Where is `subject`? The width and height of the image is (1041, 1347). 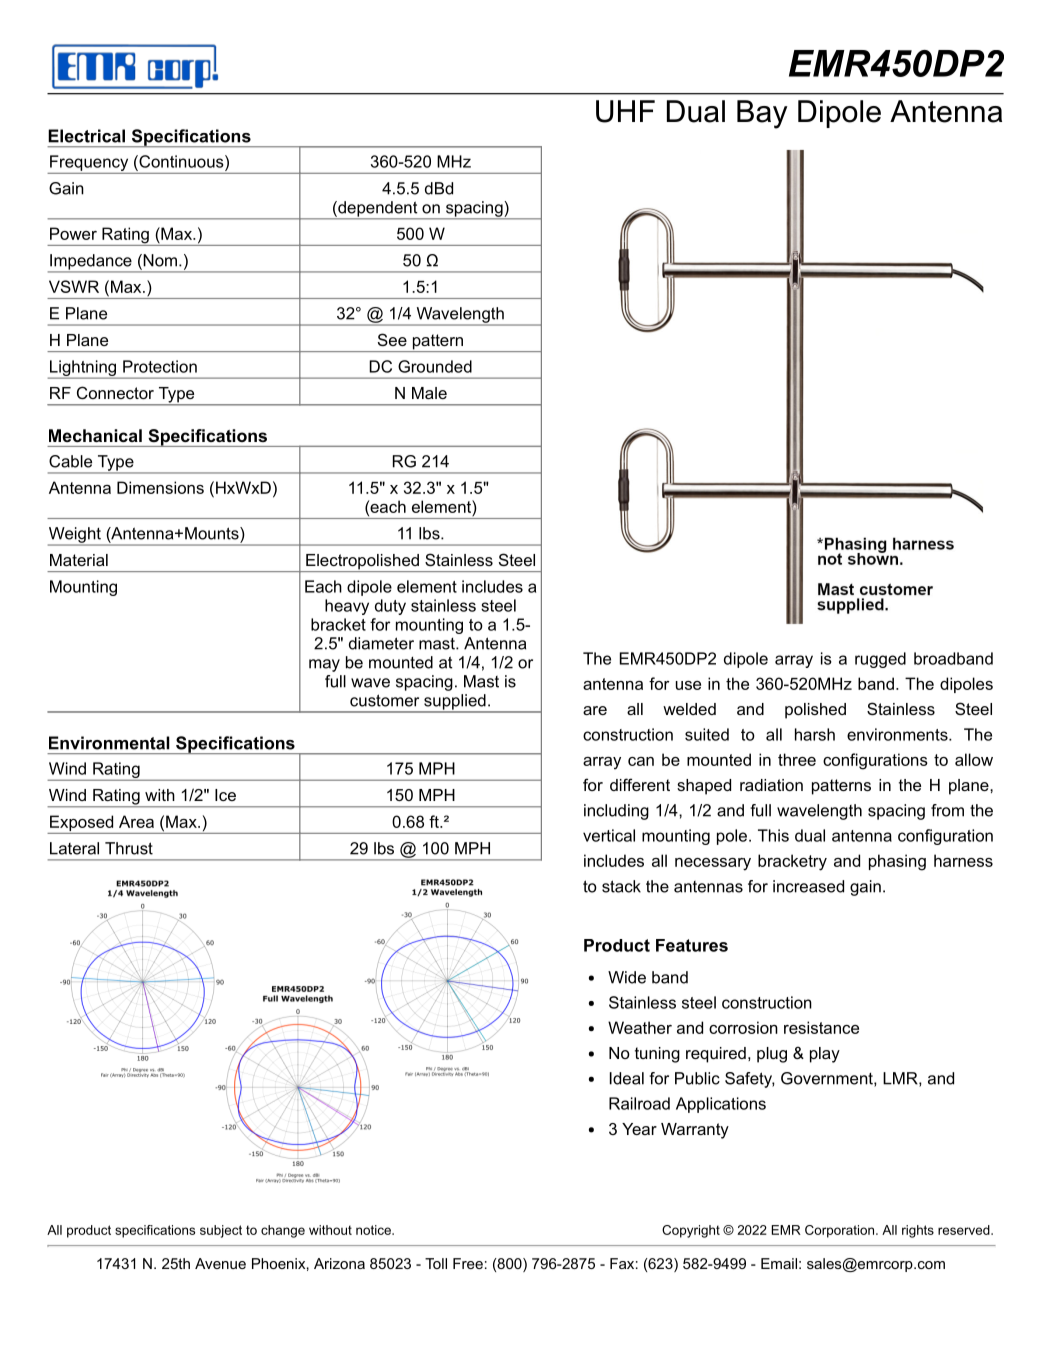 subject is located at coordinates (221, 1231).
